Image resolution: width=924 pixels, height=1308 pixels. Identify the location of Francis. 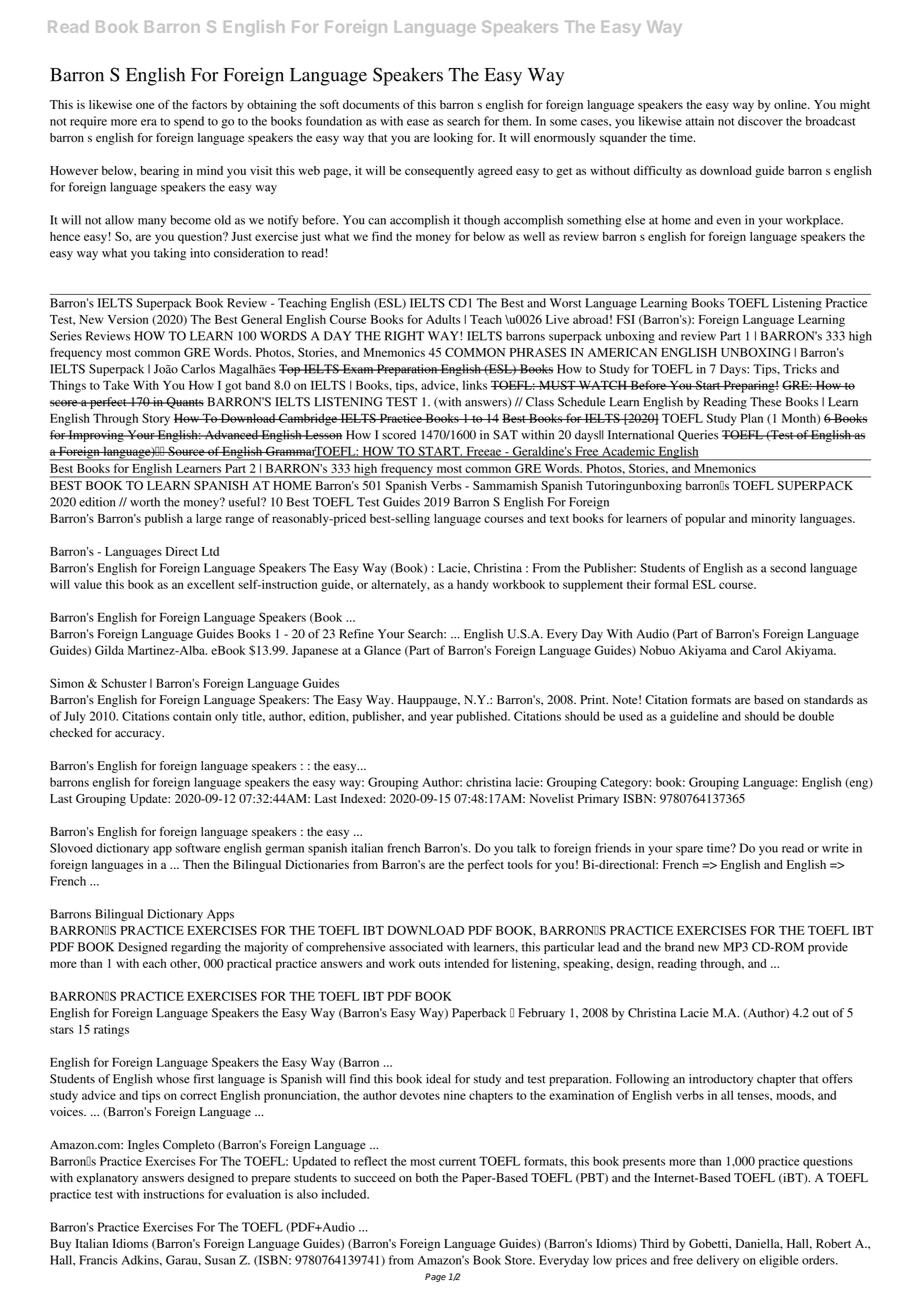
(98, 1260).
